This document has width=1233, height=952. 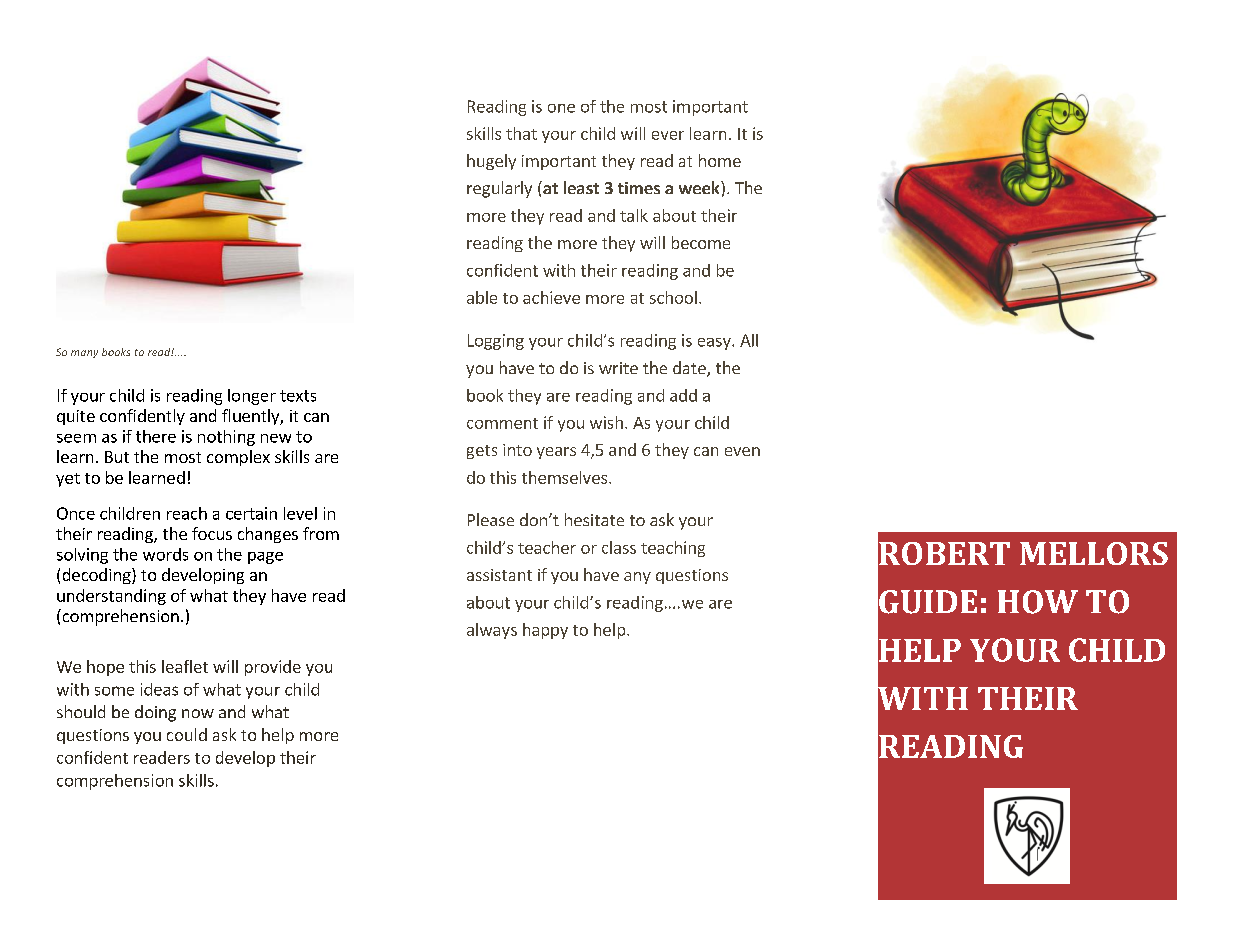 What do you see at coordinates (198, 713) in the document?
I see `now` at bounding box center [198, 713].
